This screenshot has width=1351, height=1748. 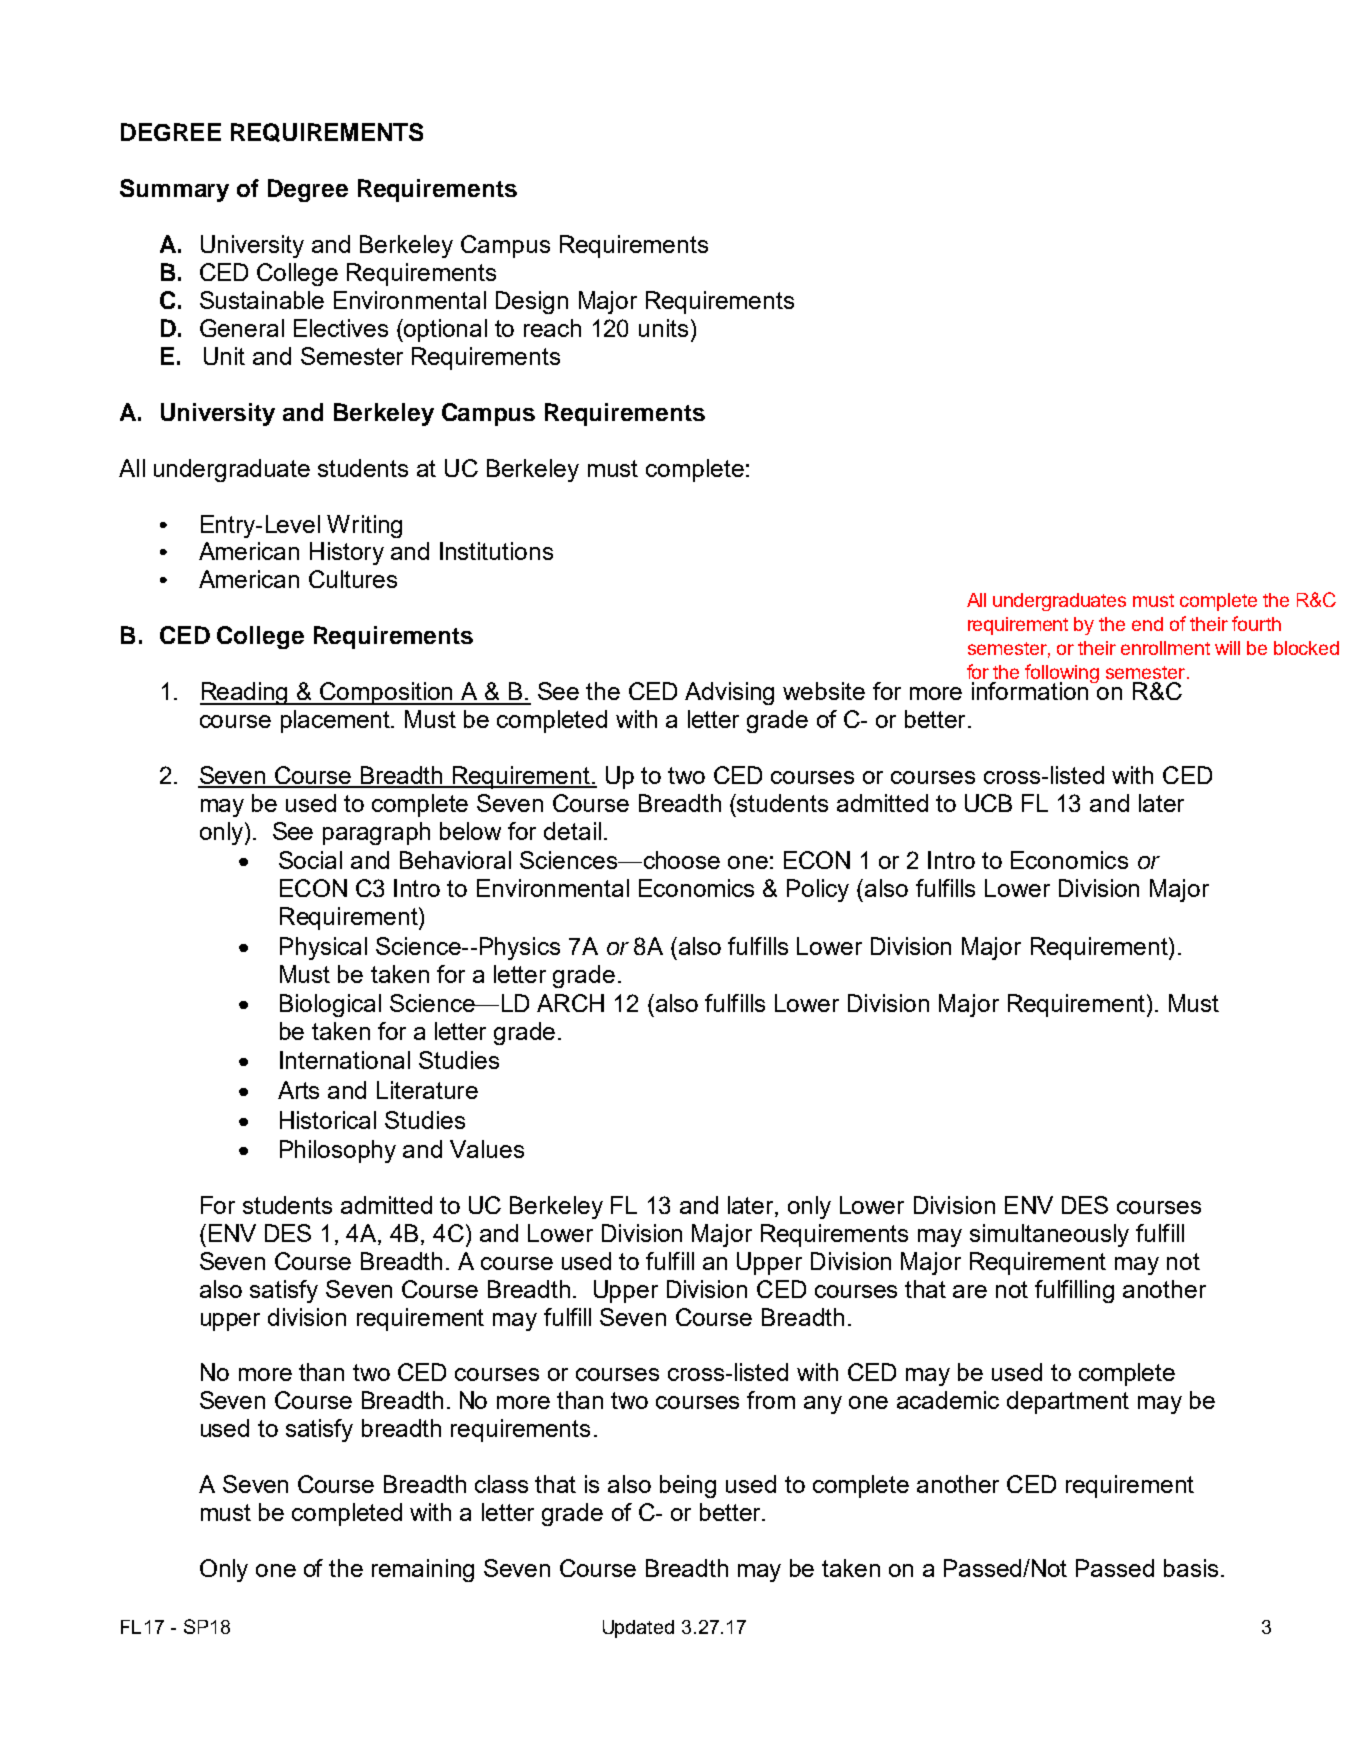 I want to click on end, so click(x=1147, y=624).
